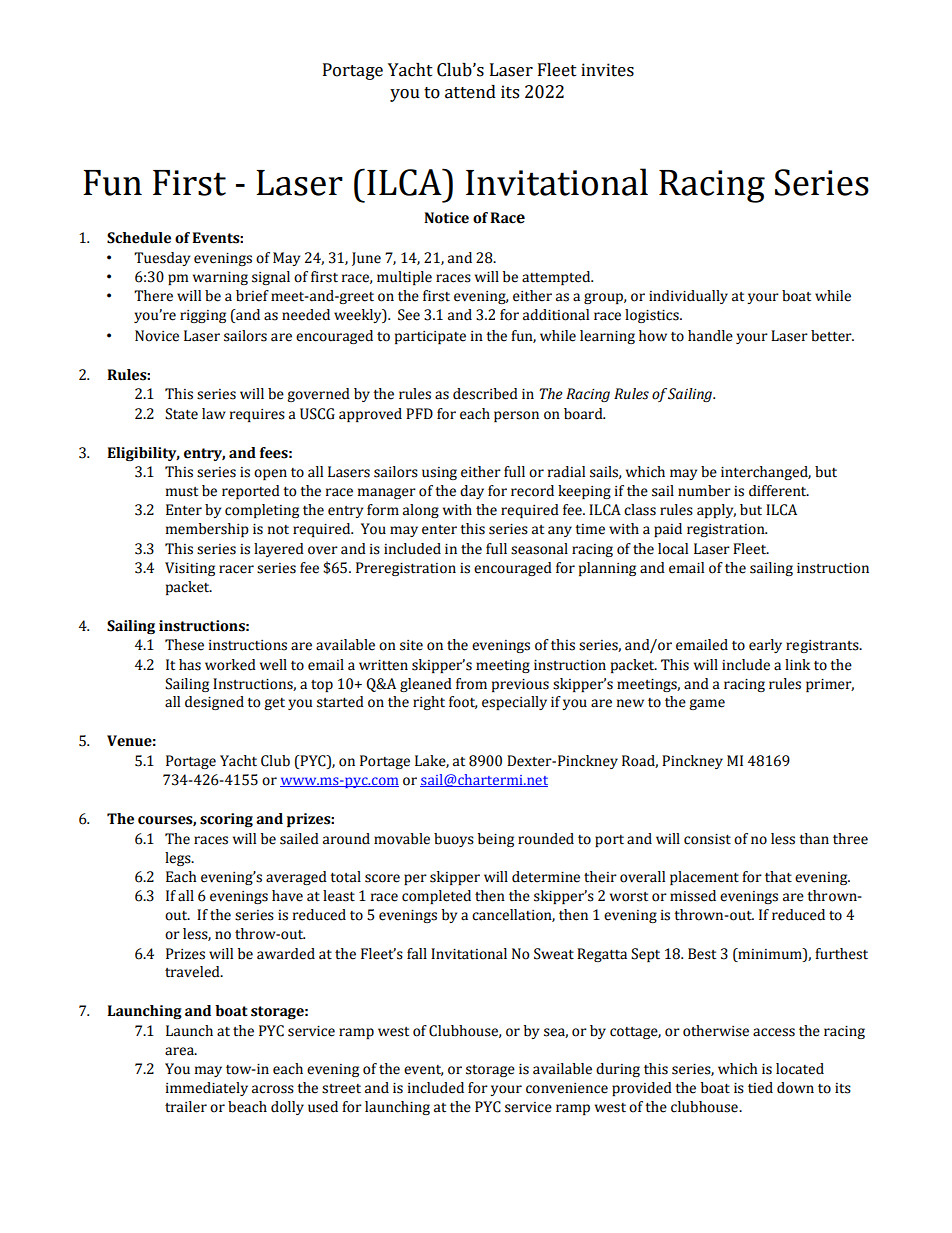  What do you see at coordinates (207, 1089) in the image?
I see `immediately` at bounding box center [207, 1089].
